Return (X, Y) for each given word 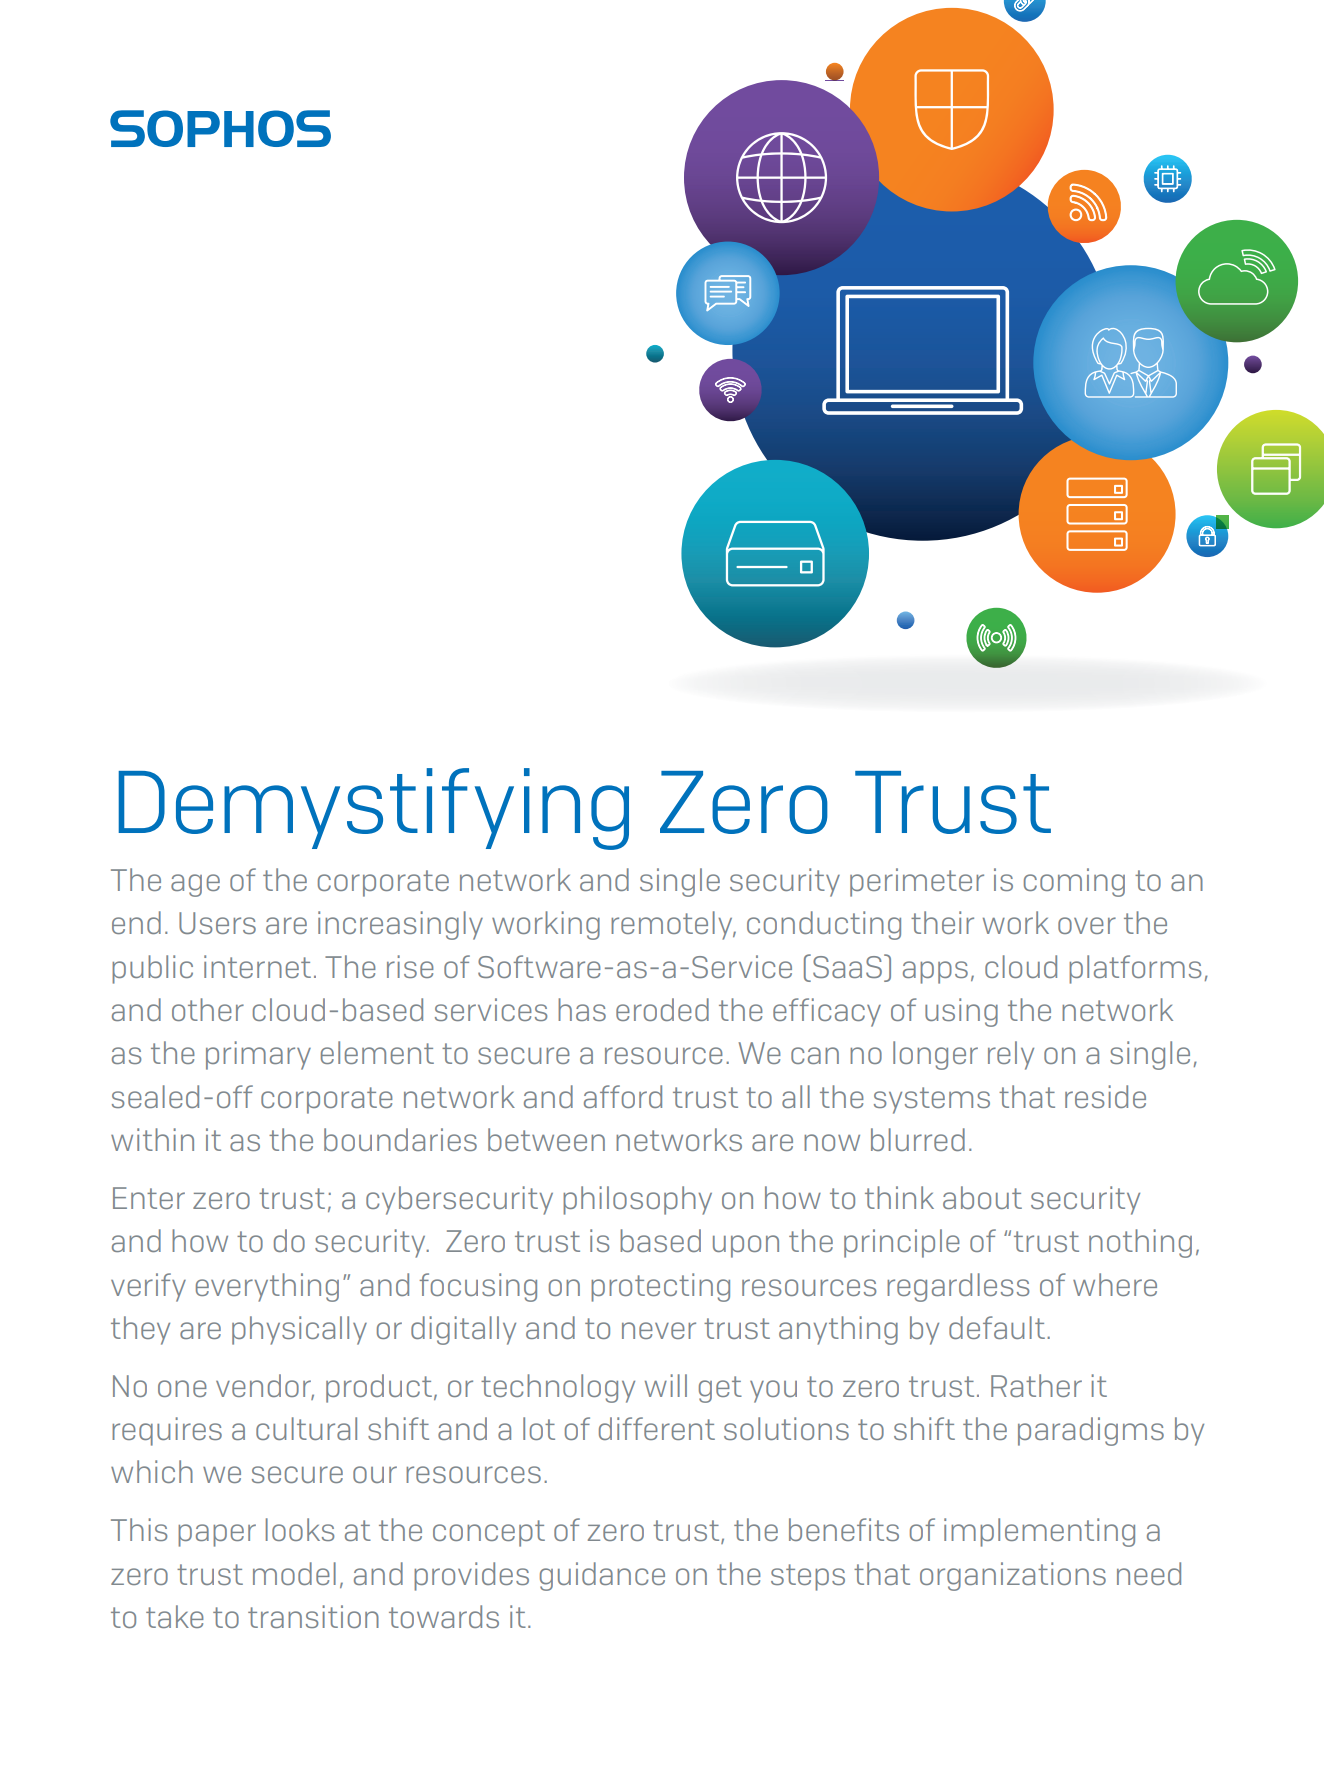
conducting (824, 925)
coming (1074, 882)
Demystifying (374, 809)
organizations (1013, 1576)
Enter (149, 1198)
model (294, 1573)
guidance (602, 1576)
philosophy (637, 1200)
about (982, 1197)
